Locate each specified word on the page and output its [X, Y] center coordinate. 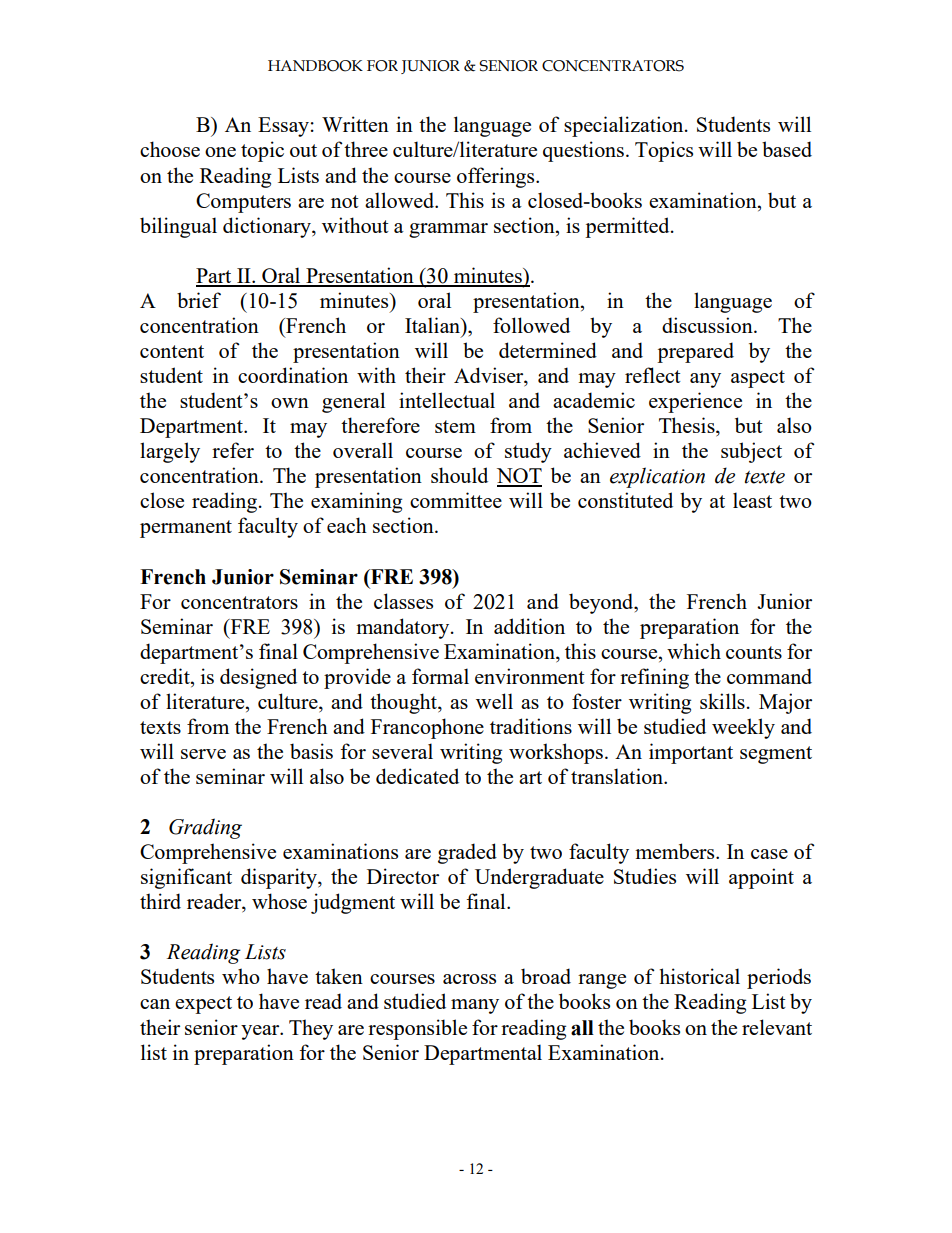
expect [203, 1005]
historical [699, 976]
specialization [625, 126]
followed [531, 325]
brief [199, 300]
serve [203, 754]
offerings [497, 177]
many [475, 1006]
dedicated [417, 776]
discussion [708, 325]
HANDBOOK [315, 66]
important [691, 753]
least [752, 500]
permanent [186, 529]
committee [456, 500]
